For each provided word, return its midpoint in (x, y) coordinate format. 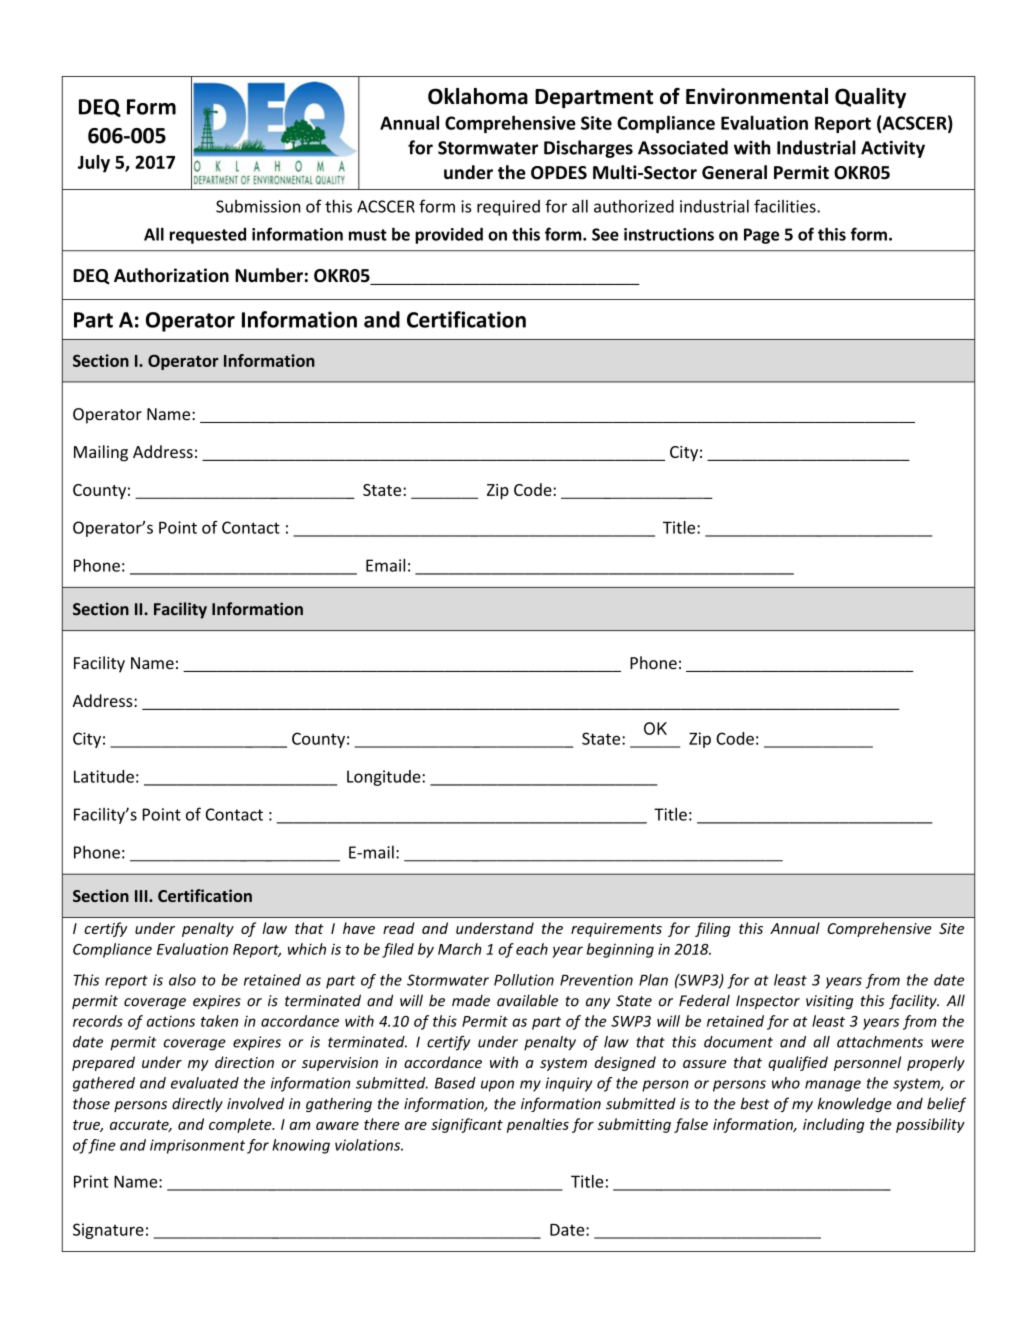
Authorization (171, 275)
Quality (870, 98)
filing (713, 929)
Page (761, 236)
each (532, 949)
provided (449, 235)
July (94, 164)
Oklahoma (478, 96)
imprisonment (197, 1146)
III (142, 896)
